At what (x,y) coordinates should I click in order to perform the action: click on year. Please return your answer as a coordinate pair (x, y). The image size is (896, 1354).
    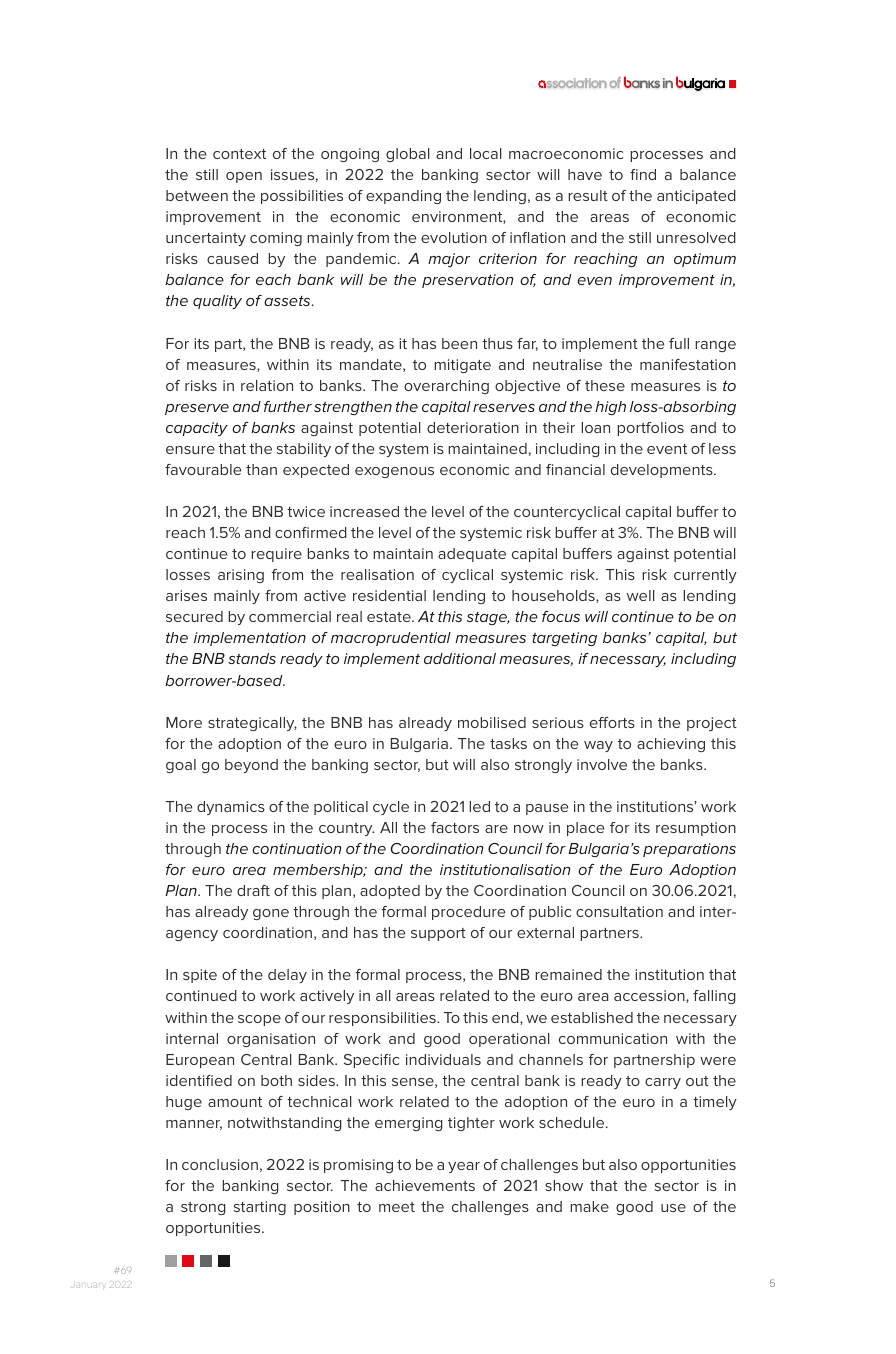
    Looking at the image, I should click on (464, 1167).
